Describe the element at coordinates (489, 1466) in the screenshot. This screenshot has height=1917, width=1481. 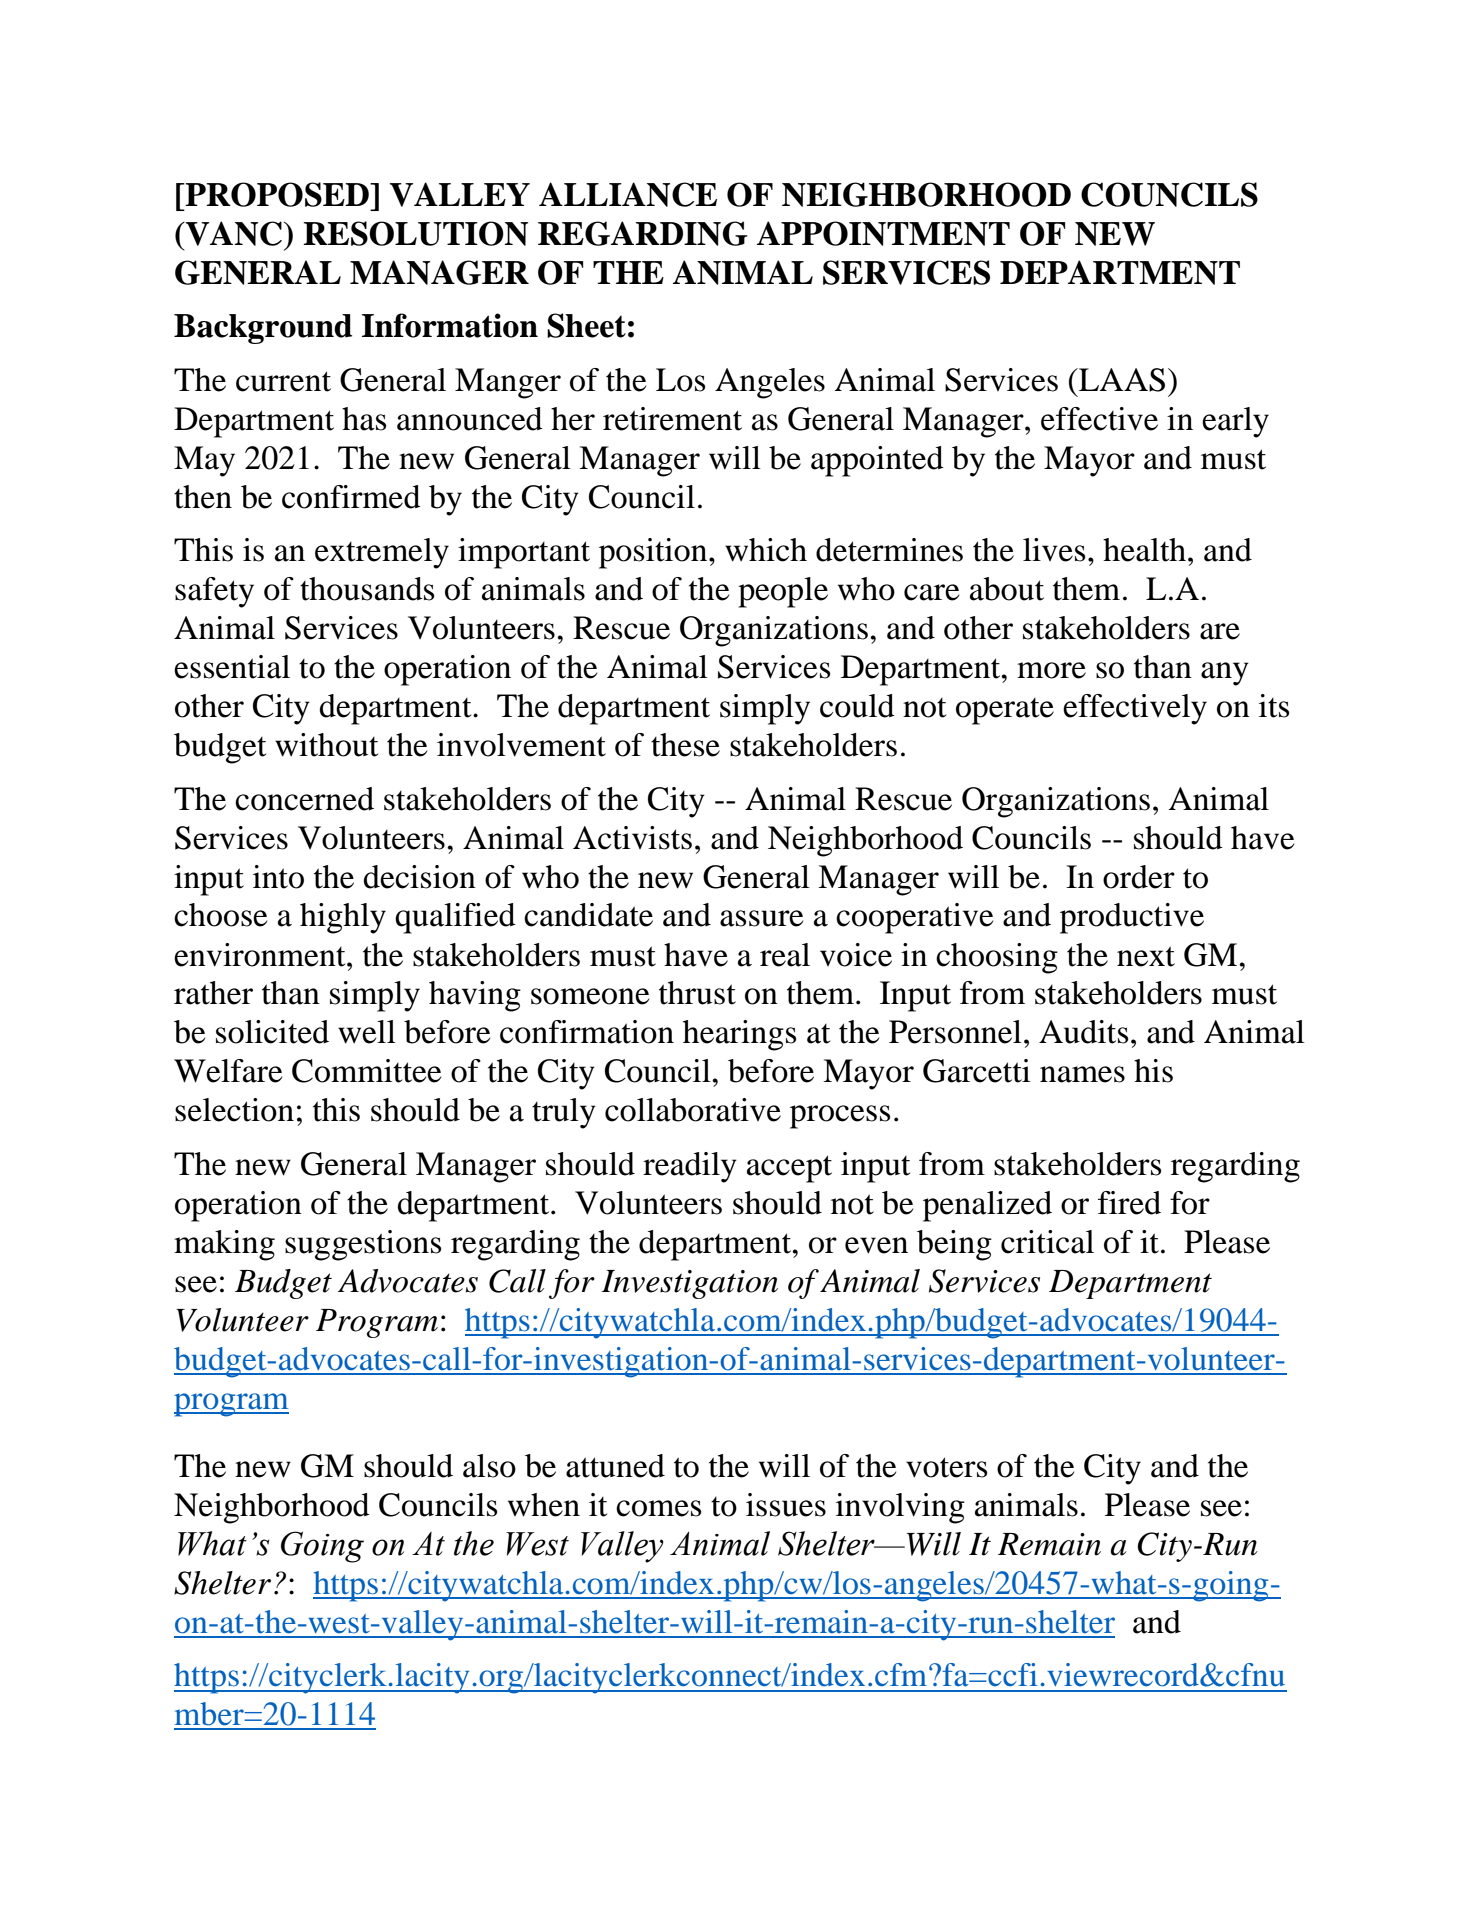
I see `also` at that location.
